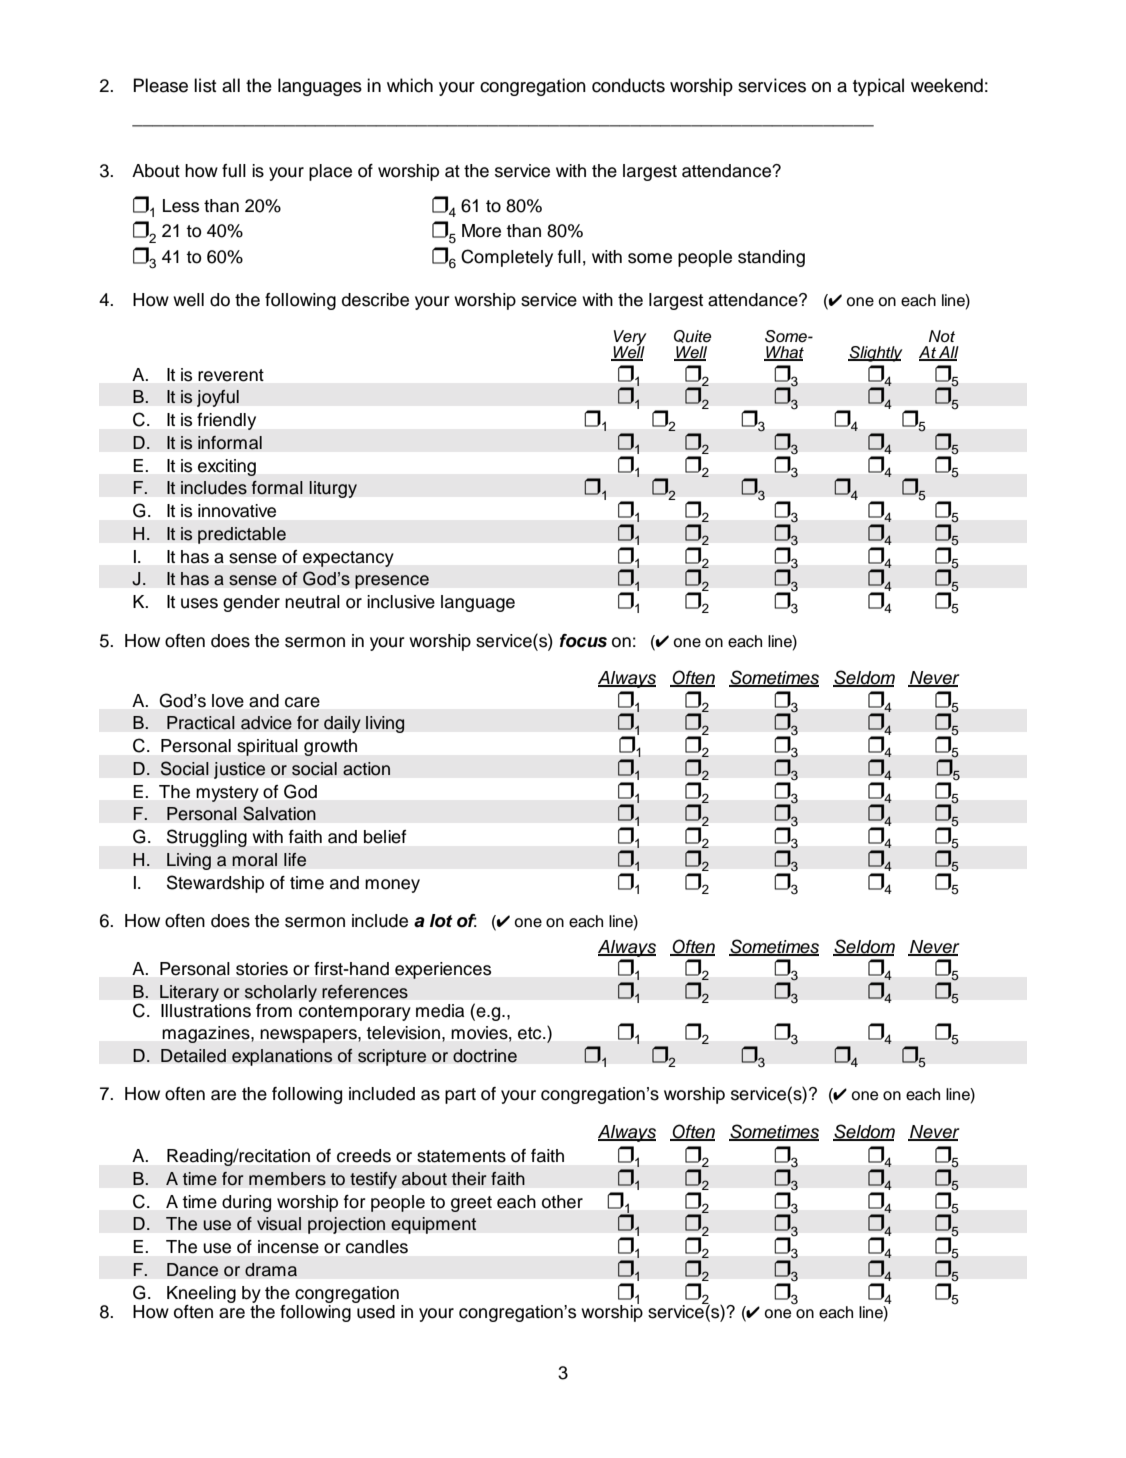 The width and height of the image is (1126, 1458). I want to click on stories, so click(262, 969).
